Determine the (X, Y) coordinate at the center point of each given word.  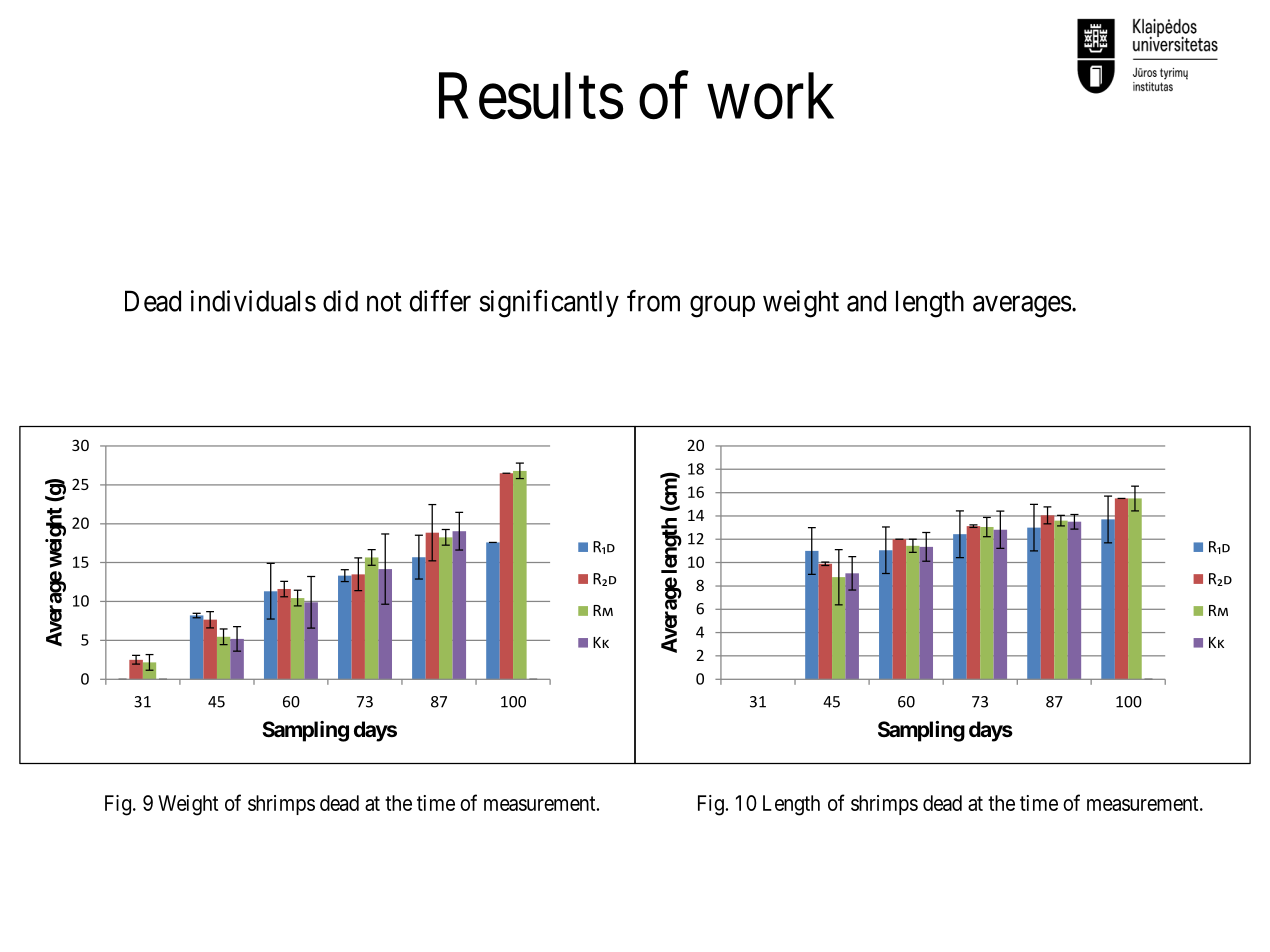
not (384, 302)
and (866, 301)
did (340, 301)
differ (440, 301)
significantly (549, 304)
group (722, 307)
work (770, 96)
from (653, 301)
